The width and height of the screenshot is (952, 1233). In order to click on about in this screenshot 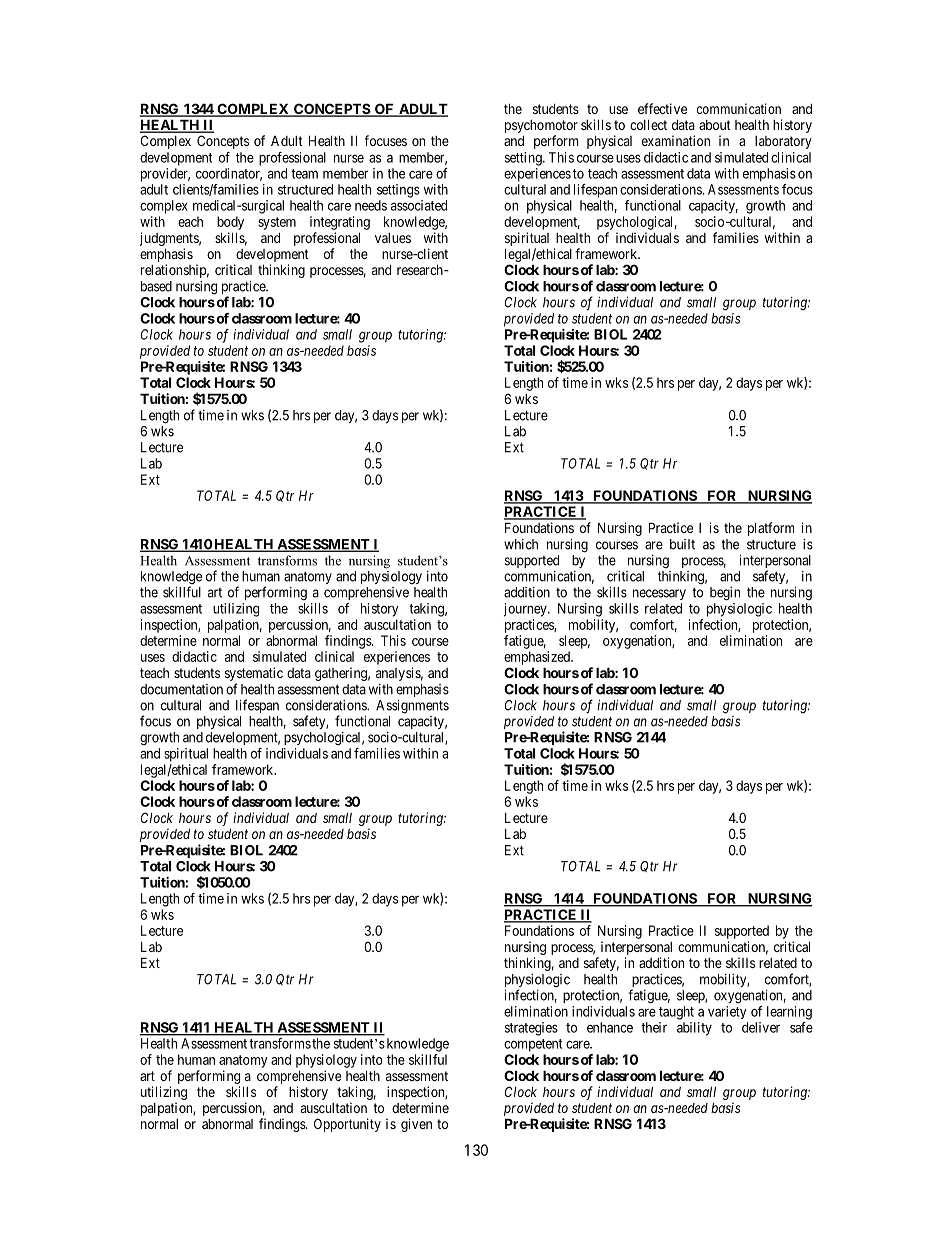, I will do `click(715, 125)`.
